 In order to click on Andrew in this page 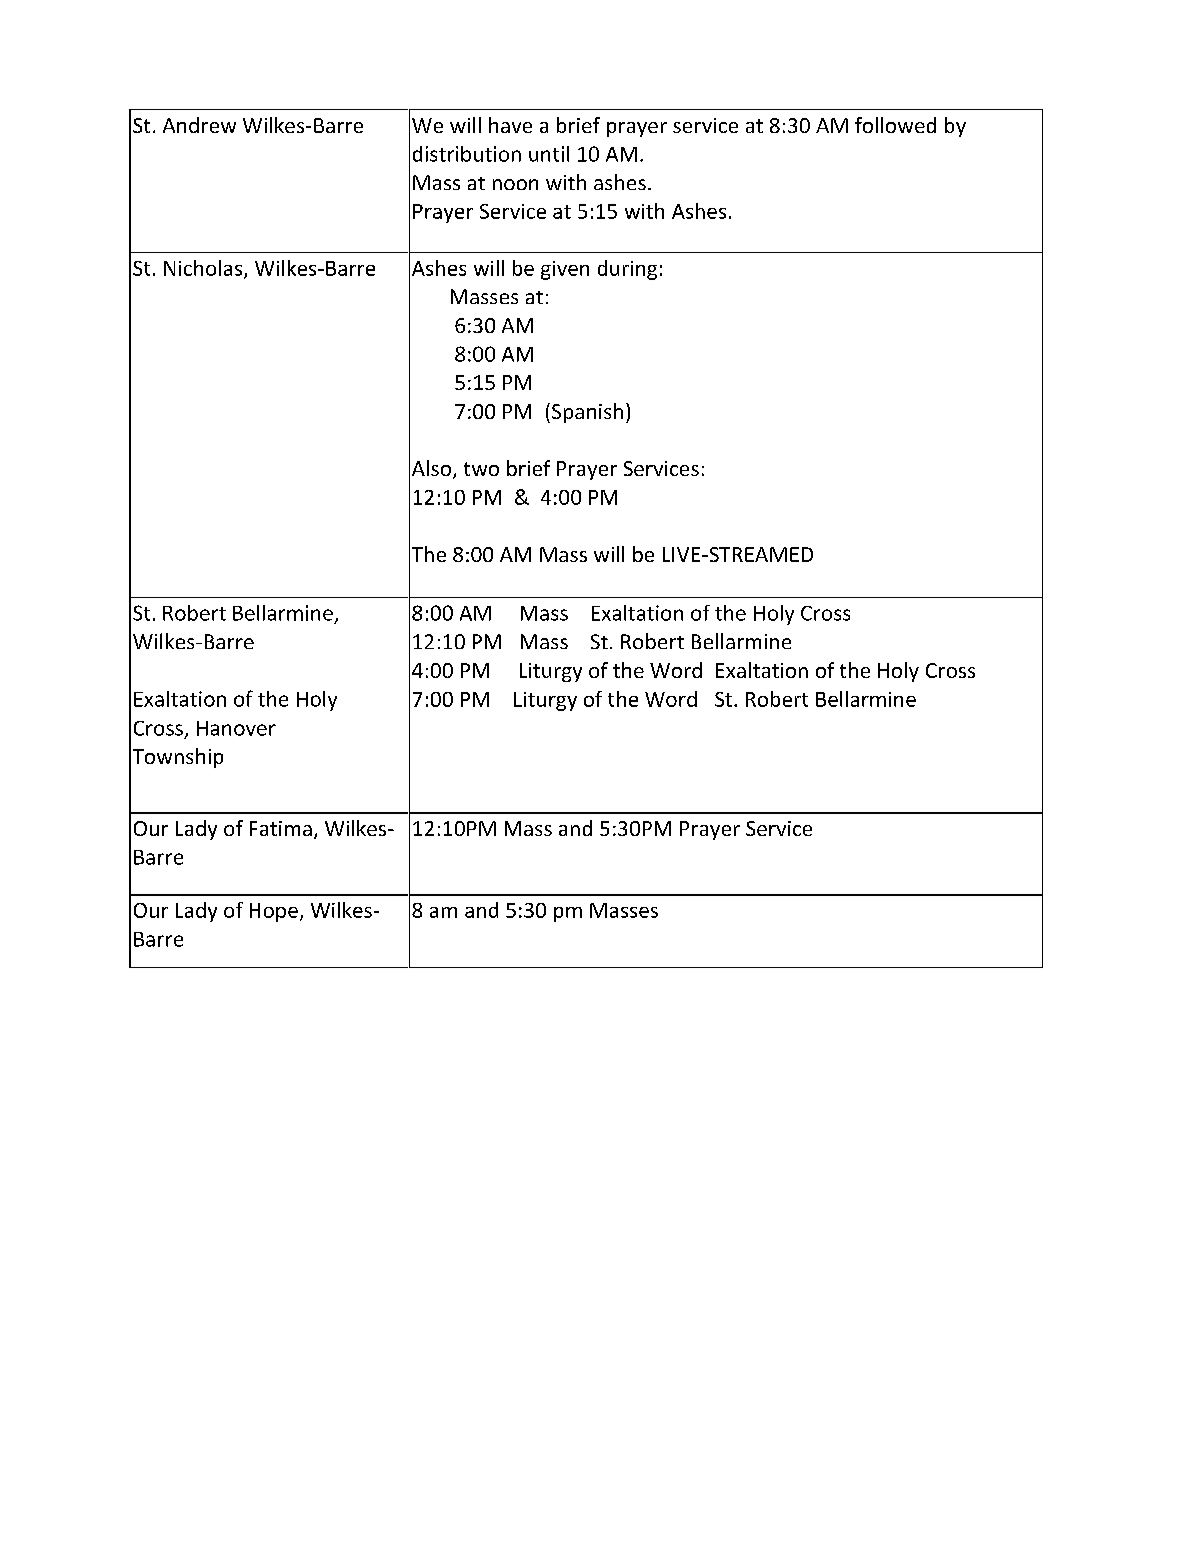, I will do `click(199, 125)`.
